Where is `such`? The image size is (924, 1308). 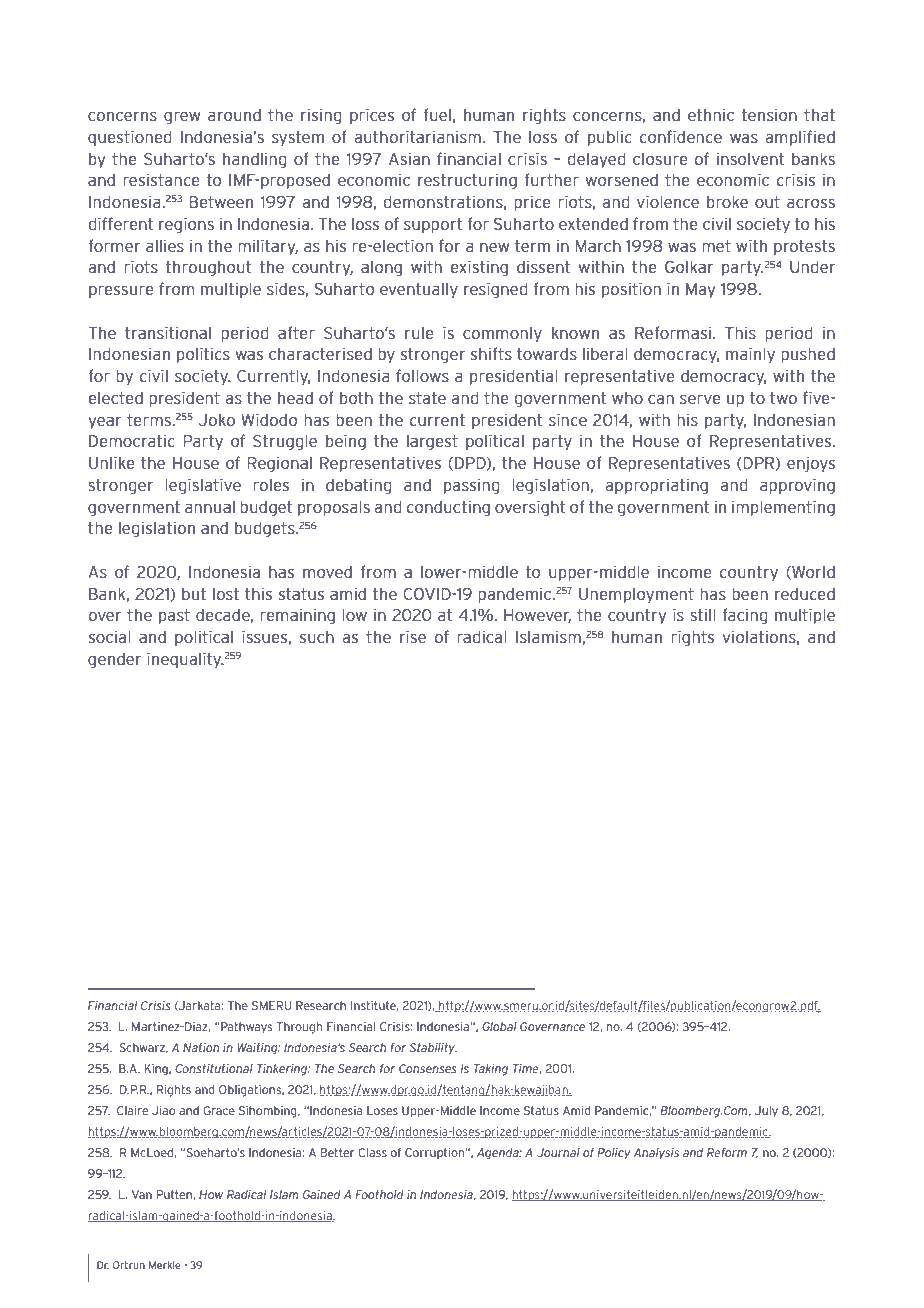
such is located at coordinates (317, 637).
